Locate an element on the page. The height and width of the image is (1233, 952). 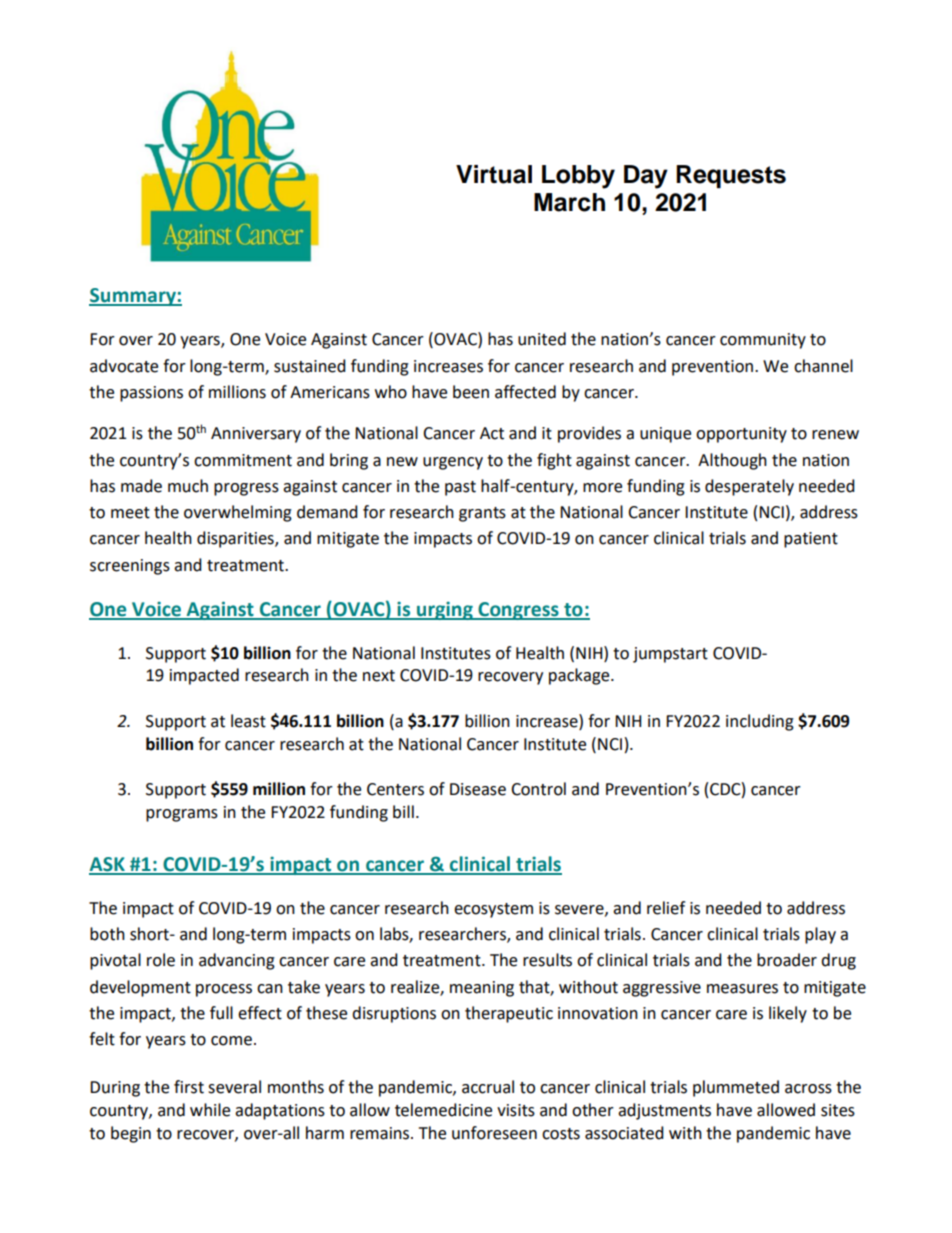
Requests is located at coordinates (731, 176).
